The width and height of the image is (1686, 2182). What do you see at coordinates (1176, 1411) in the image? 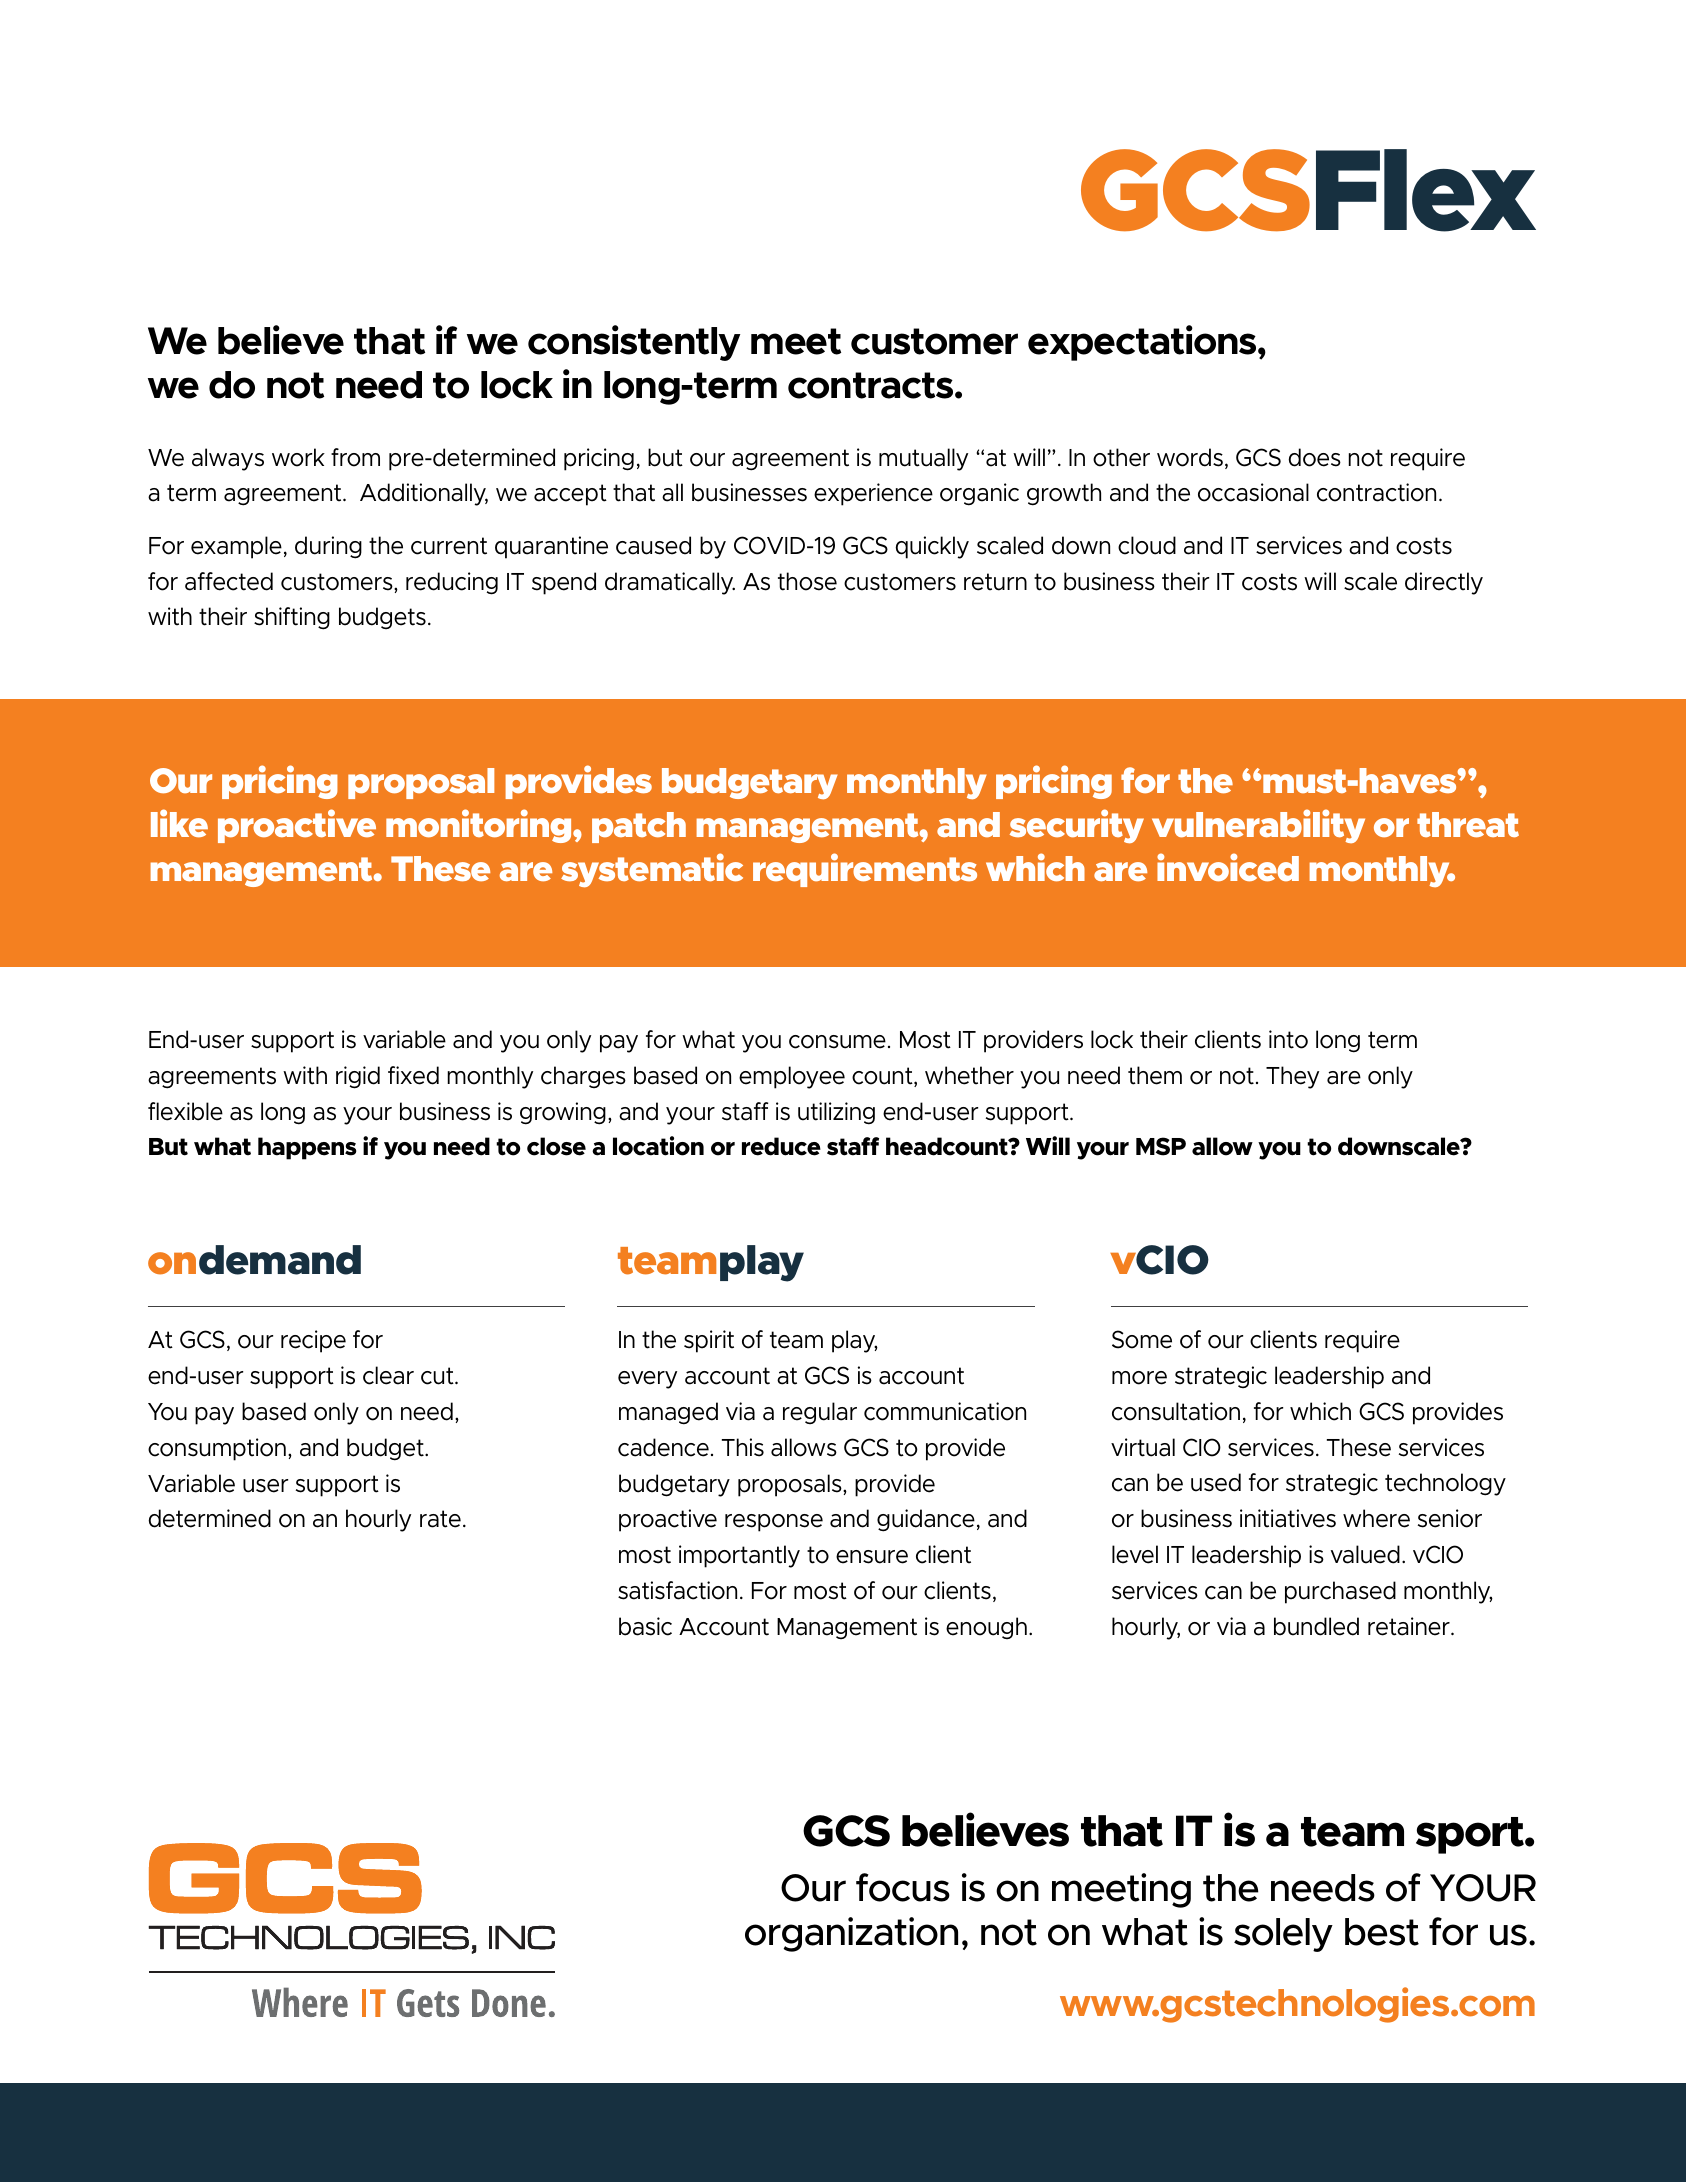
I see `consultation` at bounding box center [1176, 1411].
